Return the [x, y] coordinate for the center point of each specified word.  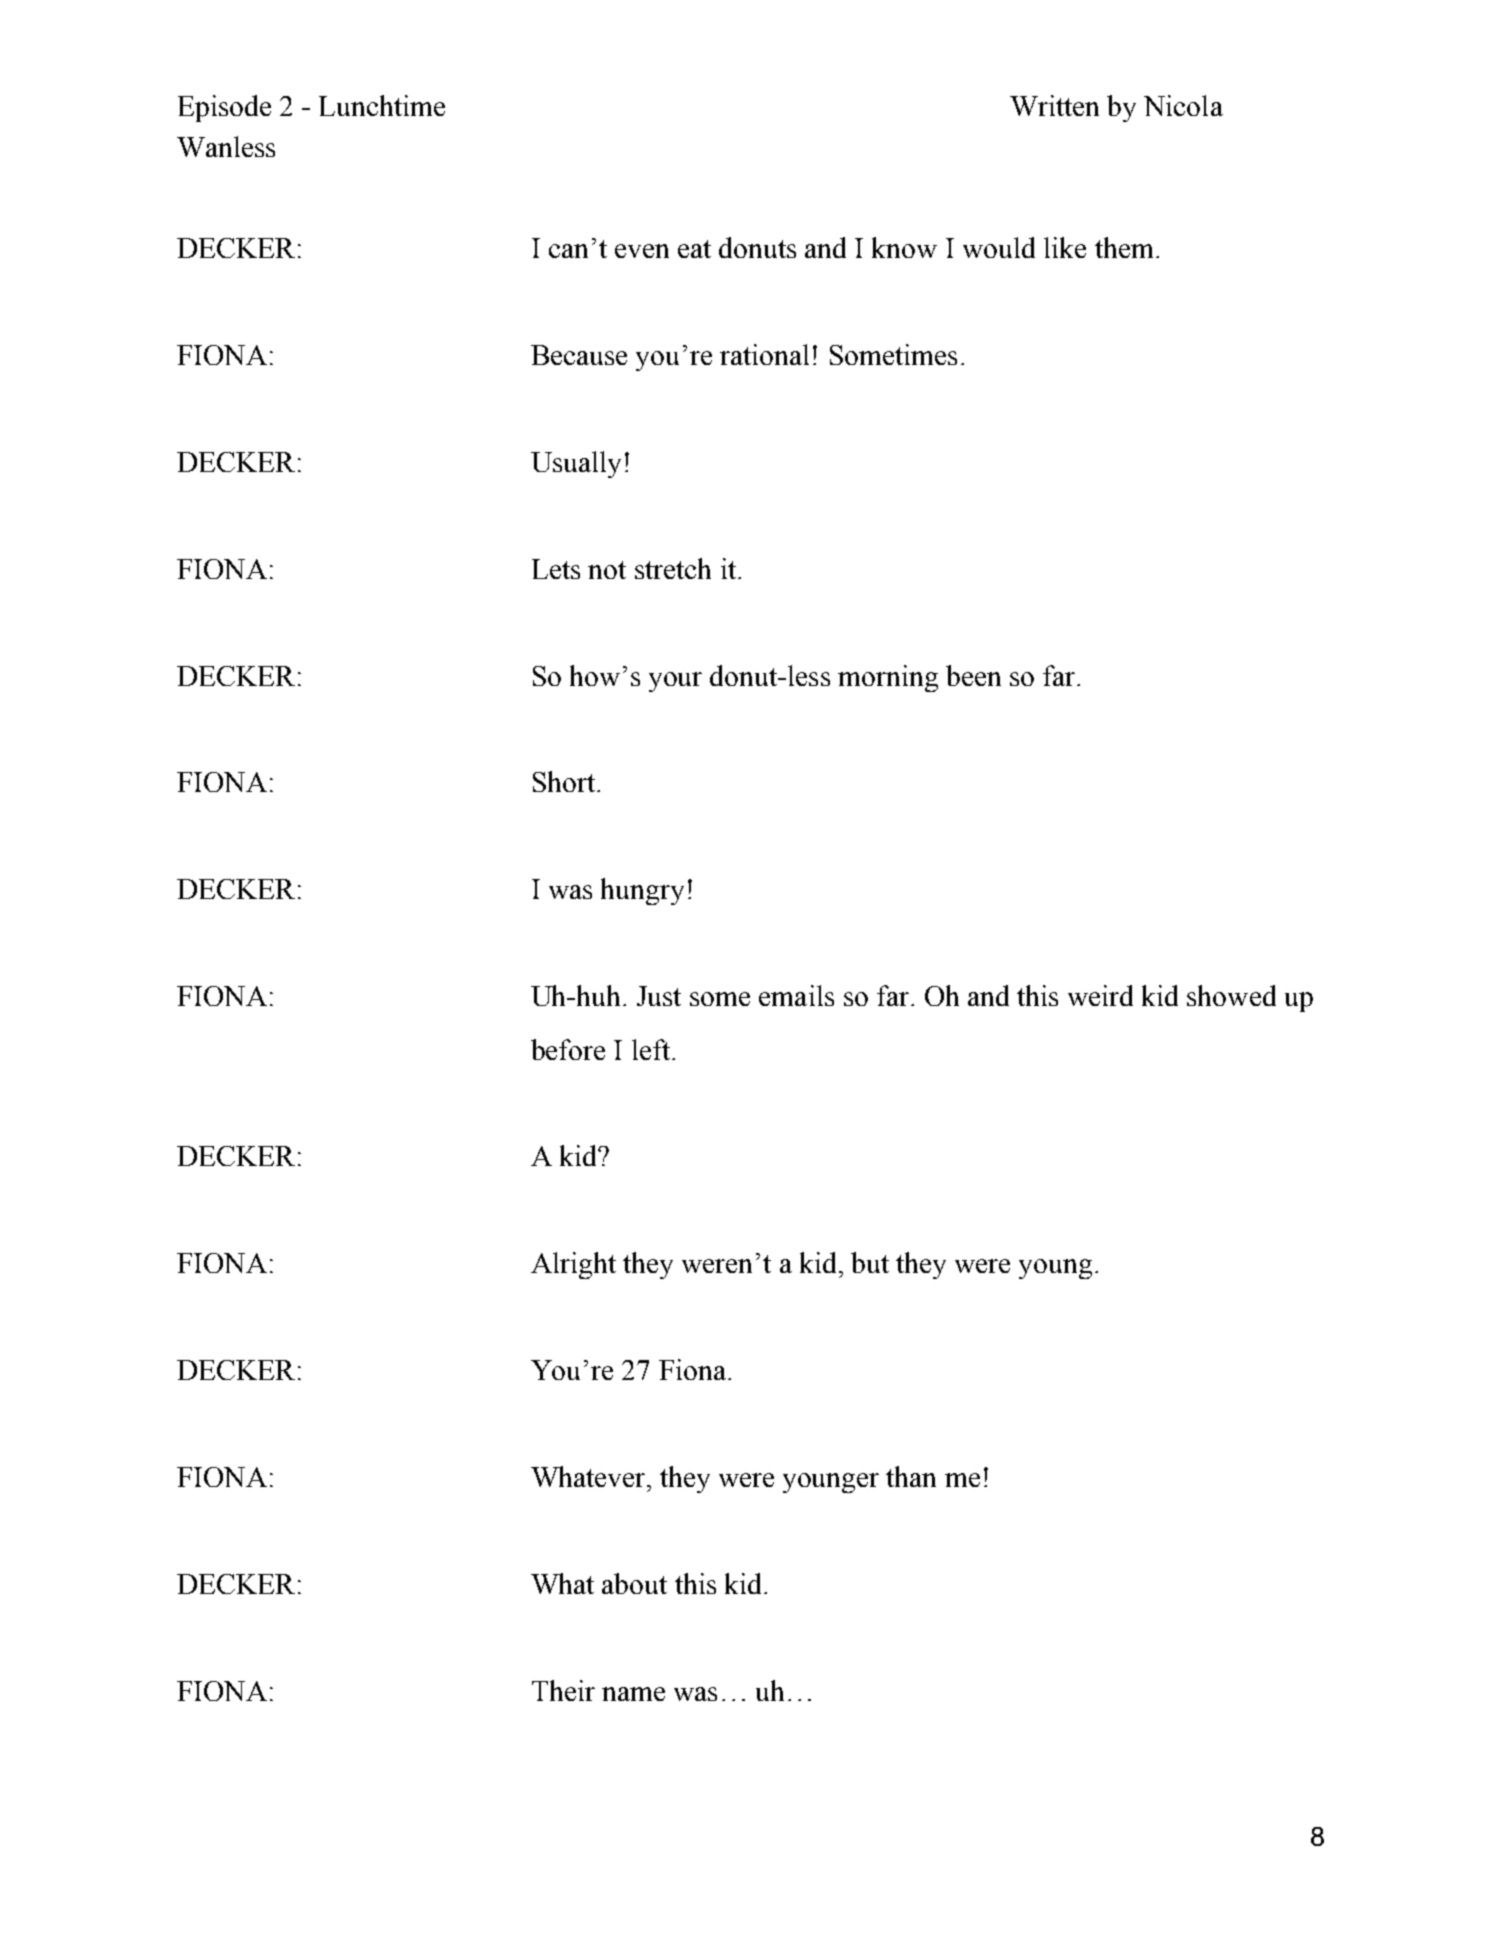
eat [694, 249]
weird [1100, 995]
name [633, 1694]
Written [1054, 105]
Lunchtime [382, 105]
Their [563, 1690]
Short [564, 781]
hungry [642, 891]
